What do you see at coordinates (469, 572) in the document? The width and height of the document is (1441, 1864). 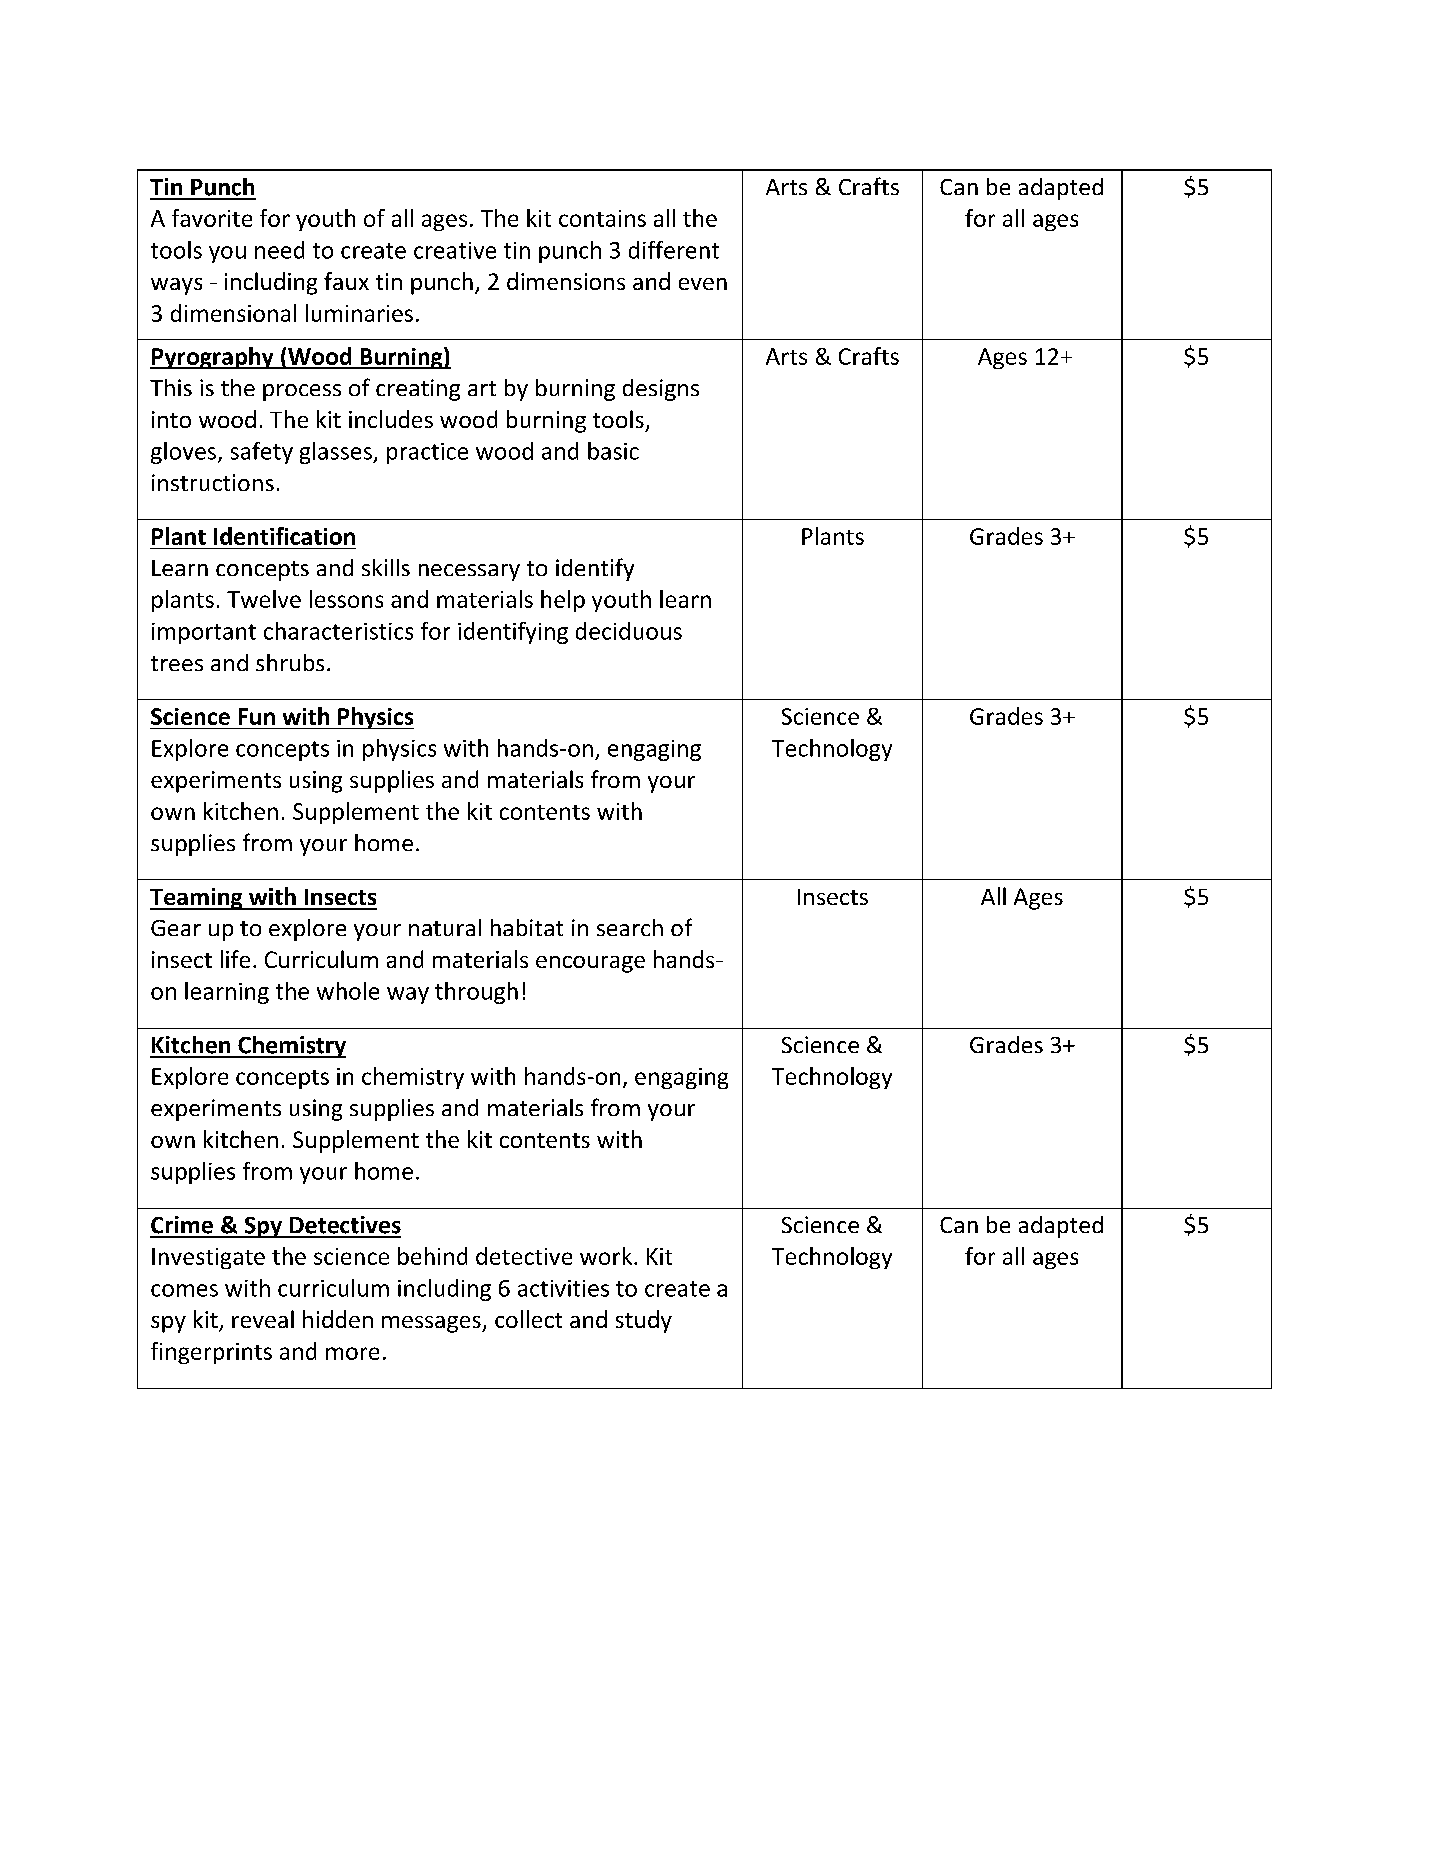 I see `necessary` at bounding box center [469, 572].
